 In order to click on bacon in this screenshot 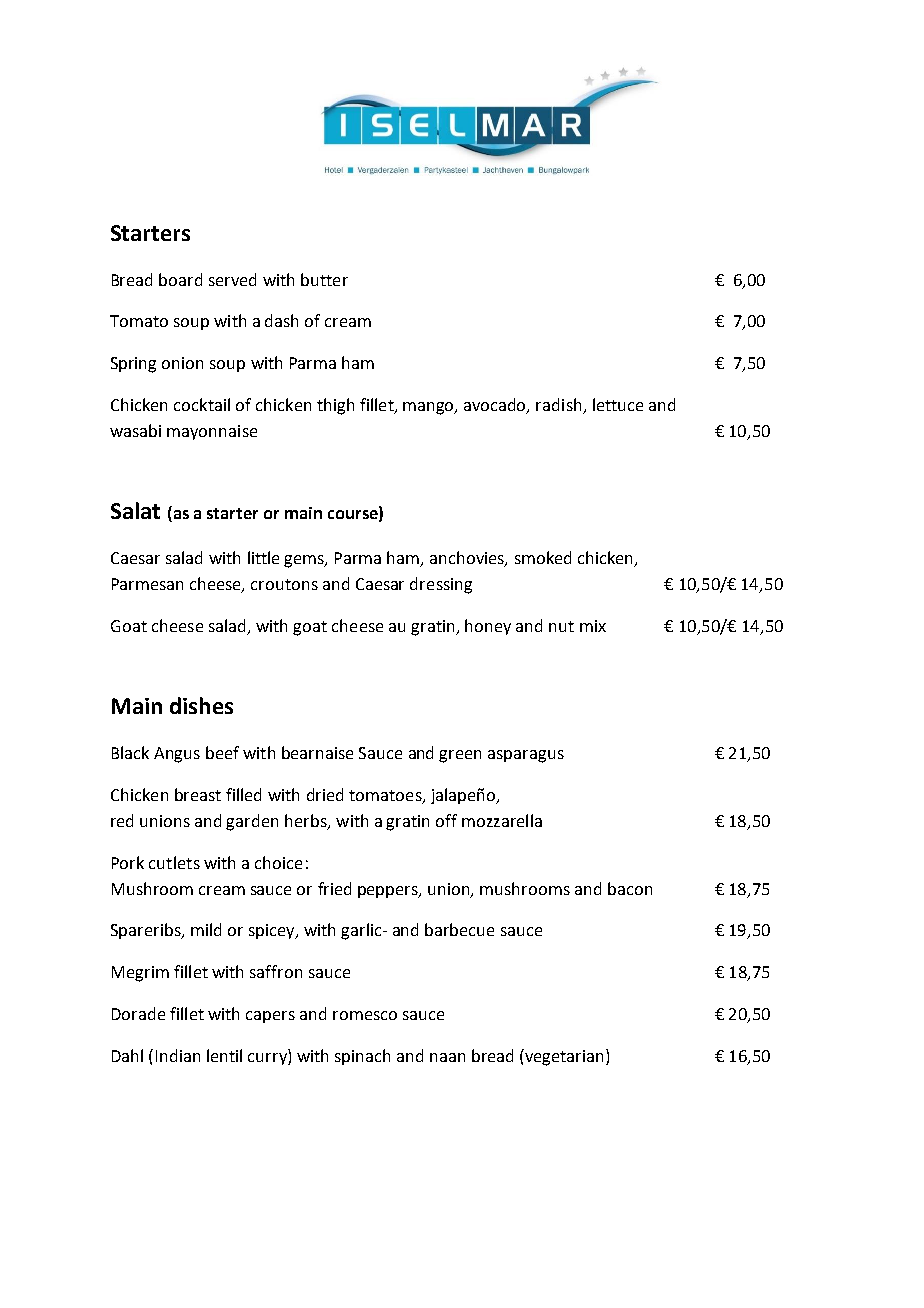, I will do `click(630, 888)`.
